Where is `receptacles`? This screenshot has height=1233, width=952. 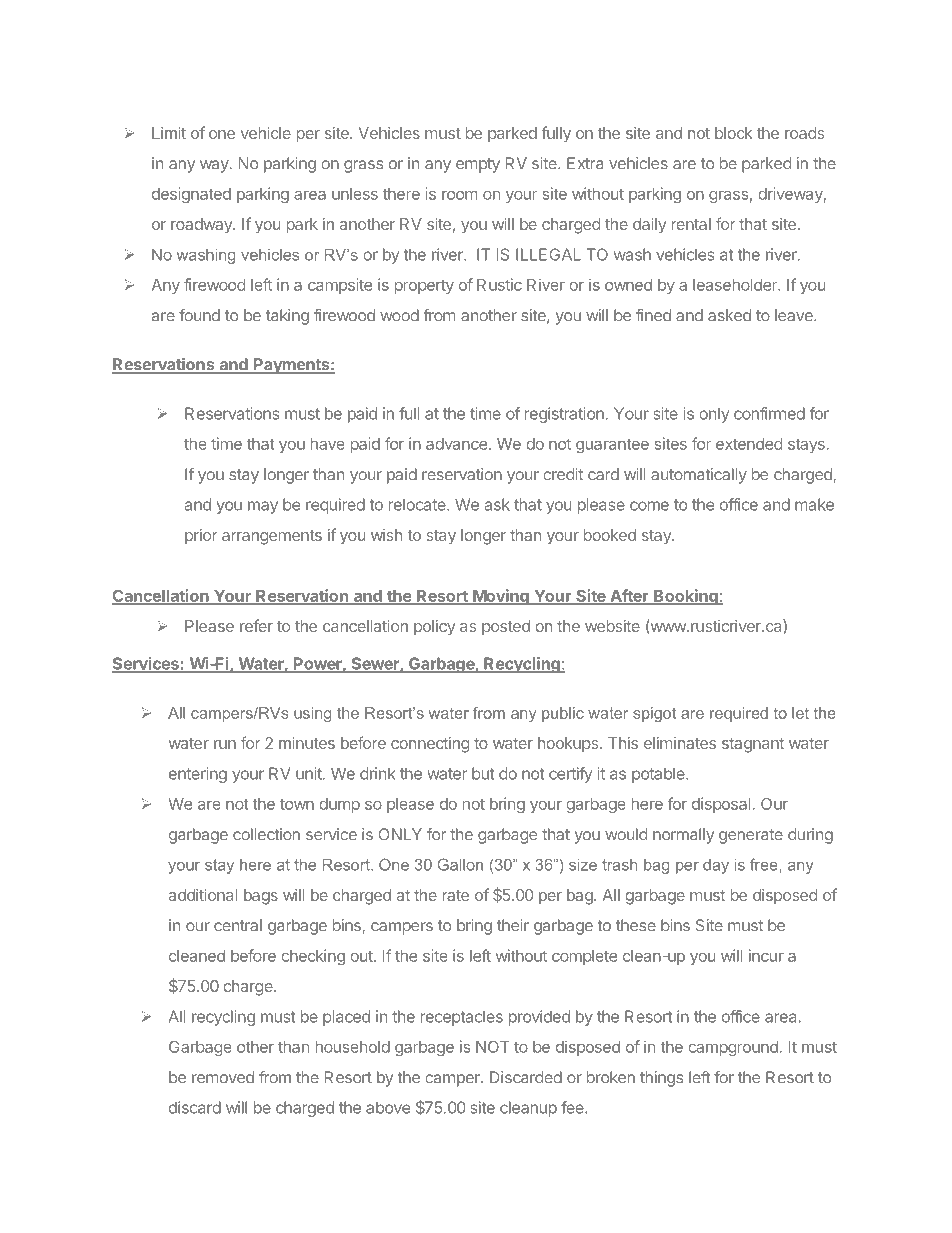
receptacles is located at coordinates (462, 1018).
